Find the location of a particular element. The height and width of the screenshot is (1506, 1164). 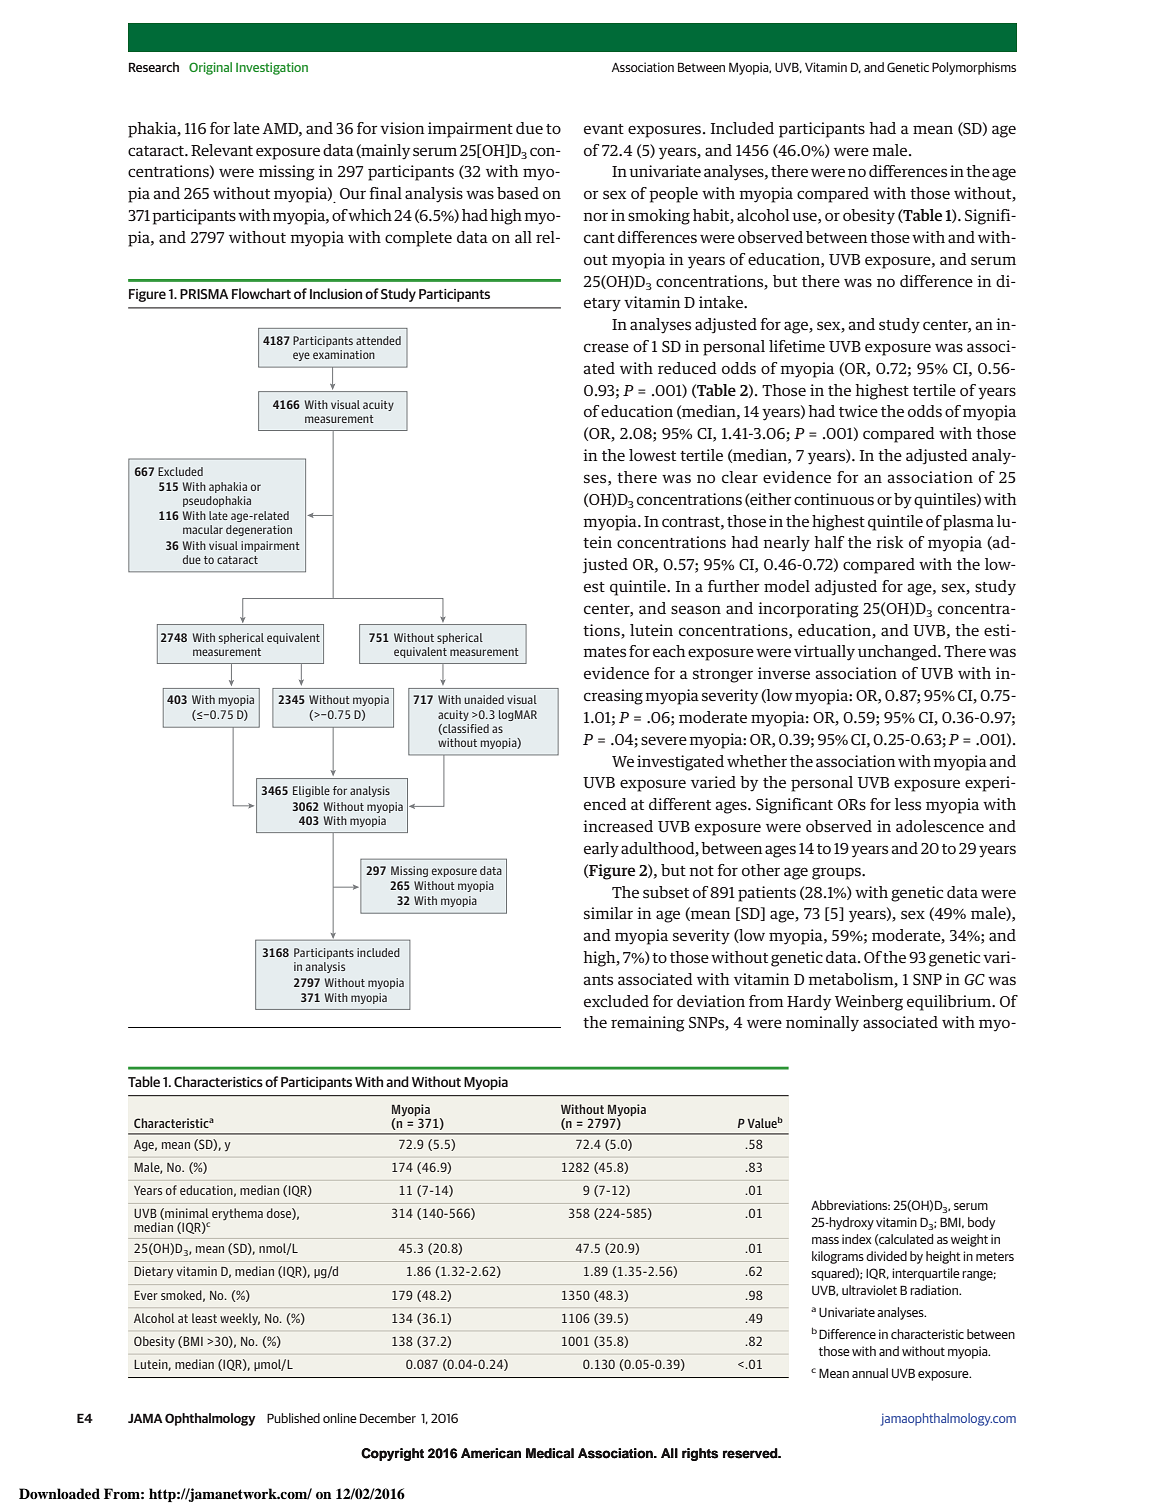

December is located at coordinates (388, 1418).
